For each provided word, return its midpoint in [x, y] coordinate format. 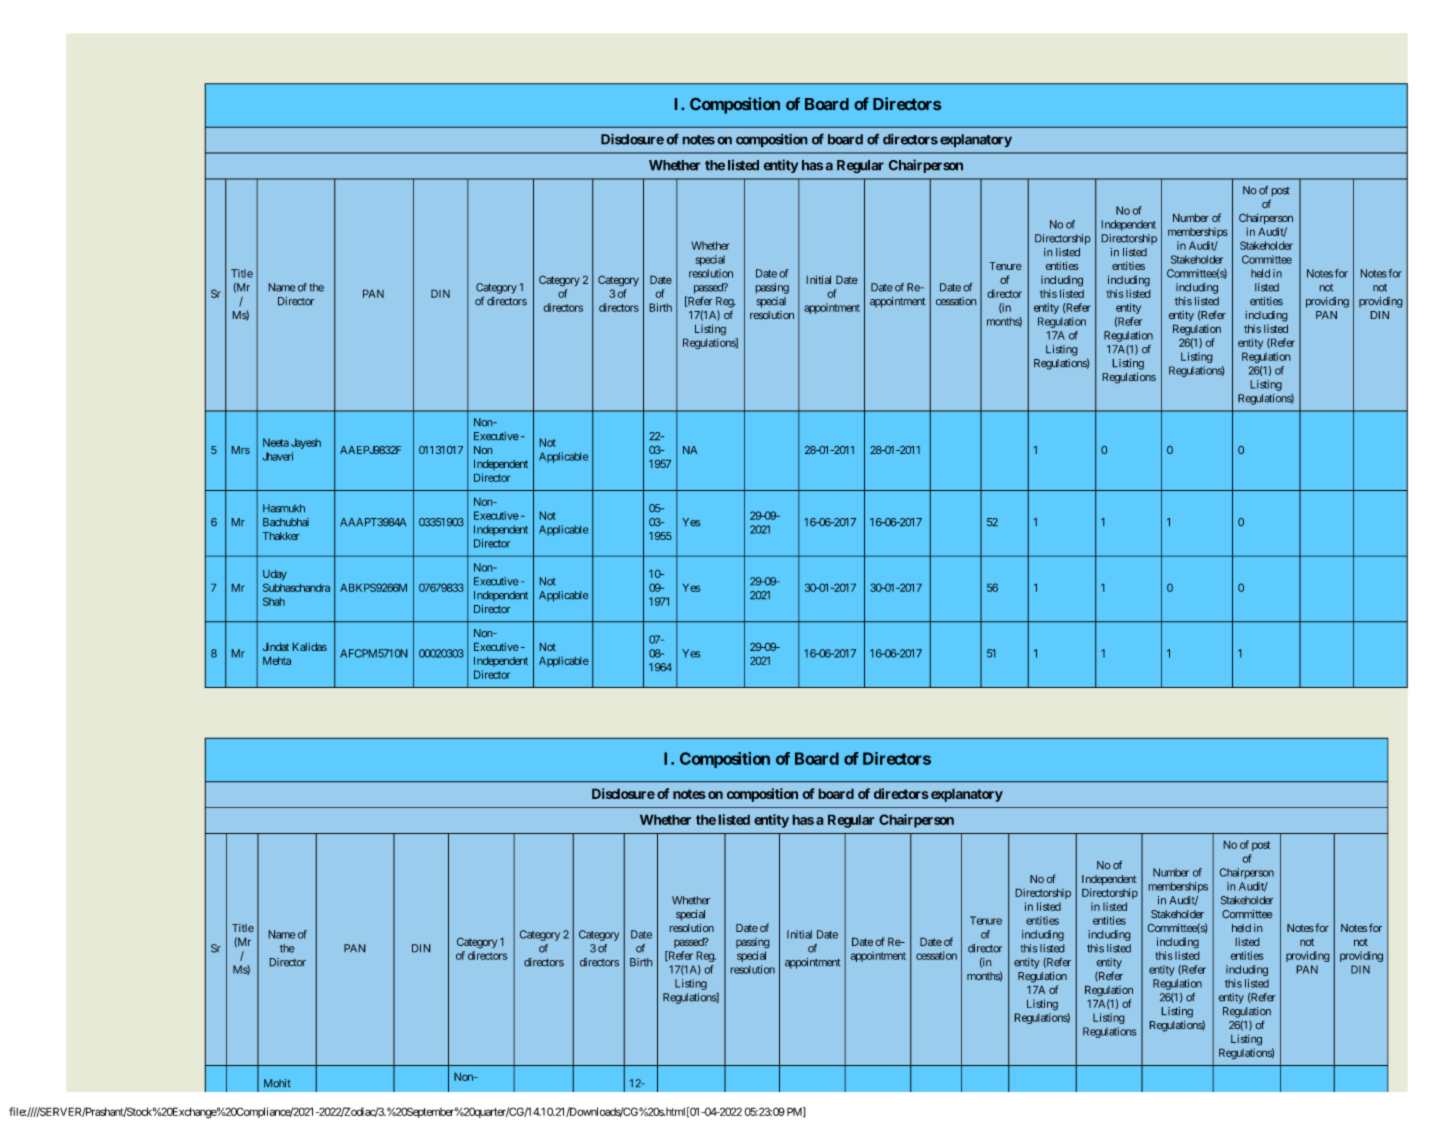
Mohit [277, 1083]
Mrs [241, 450]
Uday [275, 575]
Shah [274, 601]
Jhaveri [278, 456]
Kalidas [310, 646]
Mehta [277, 661]
